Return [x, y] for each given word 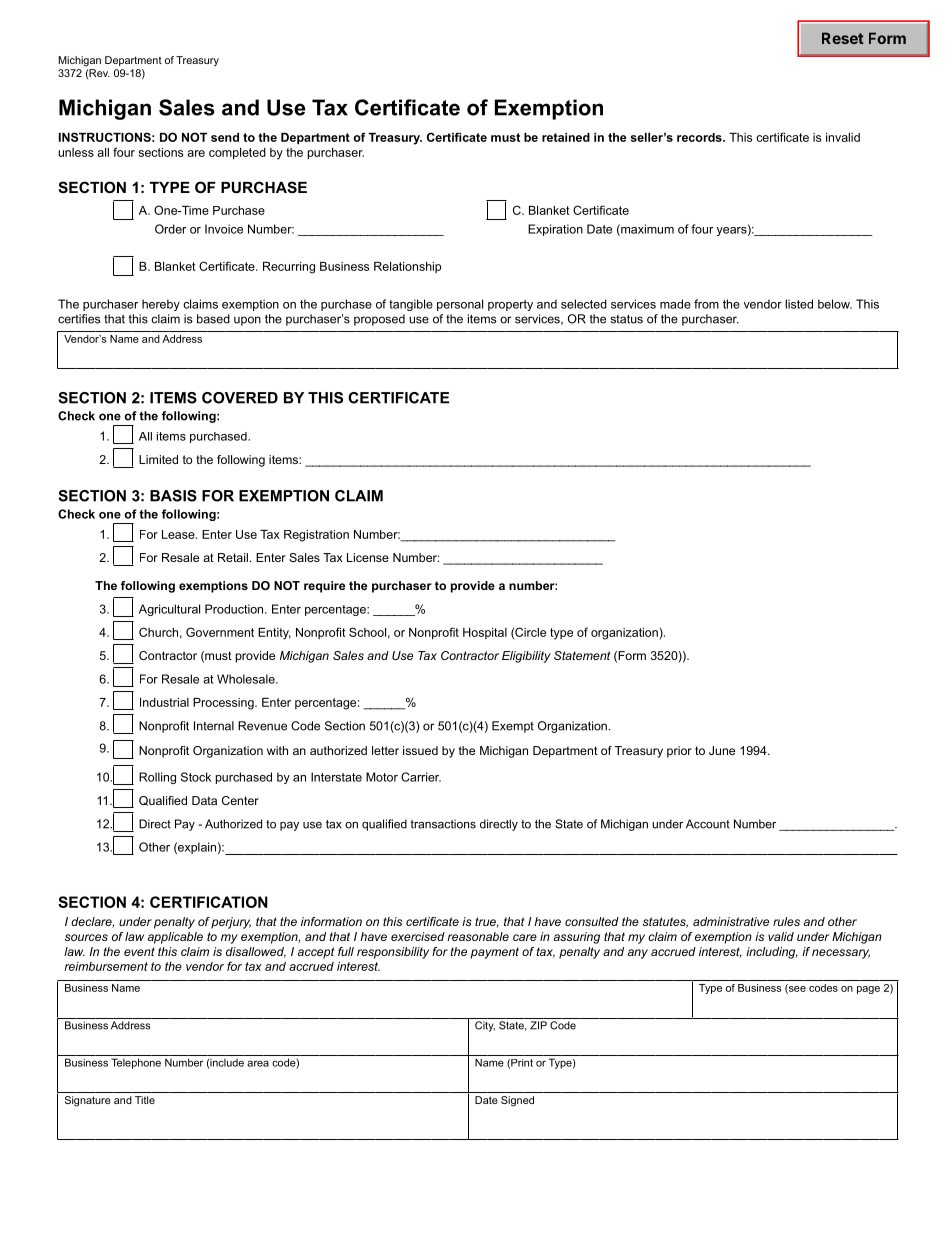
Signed [517, 1101]
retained [566, 137]
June [722, 750]
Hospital [485, 633]
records [700, 137]
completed [237, 154]
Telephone [136, 1063]
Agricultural [169, 610]
